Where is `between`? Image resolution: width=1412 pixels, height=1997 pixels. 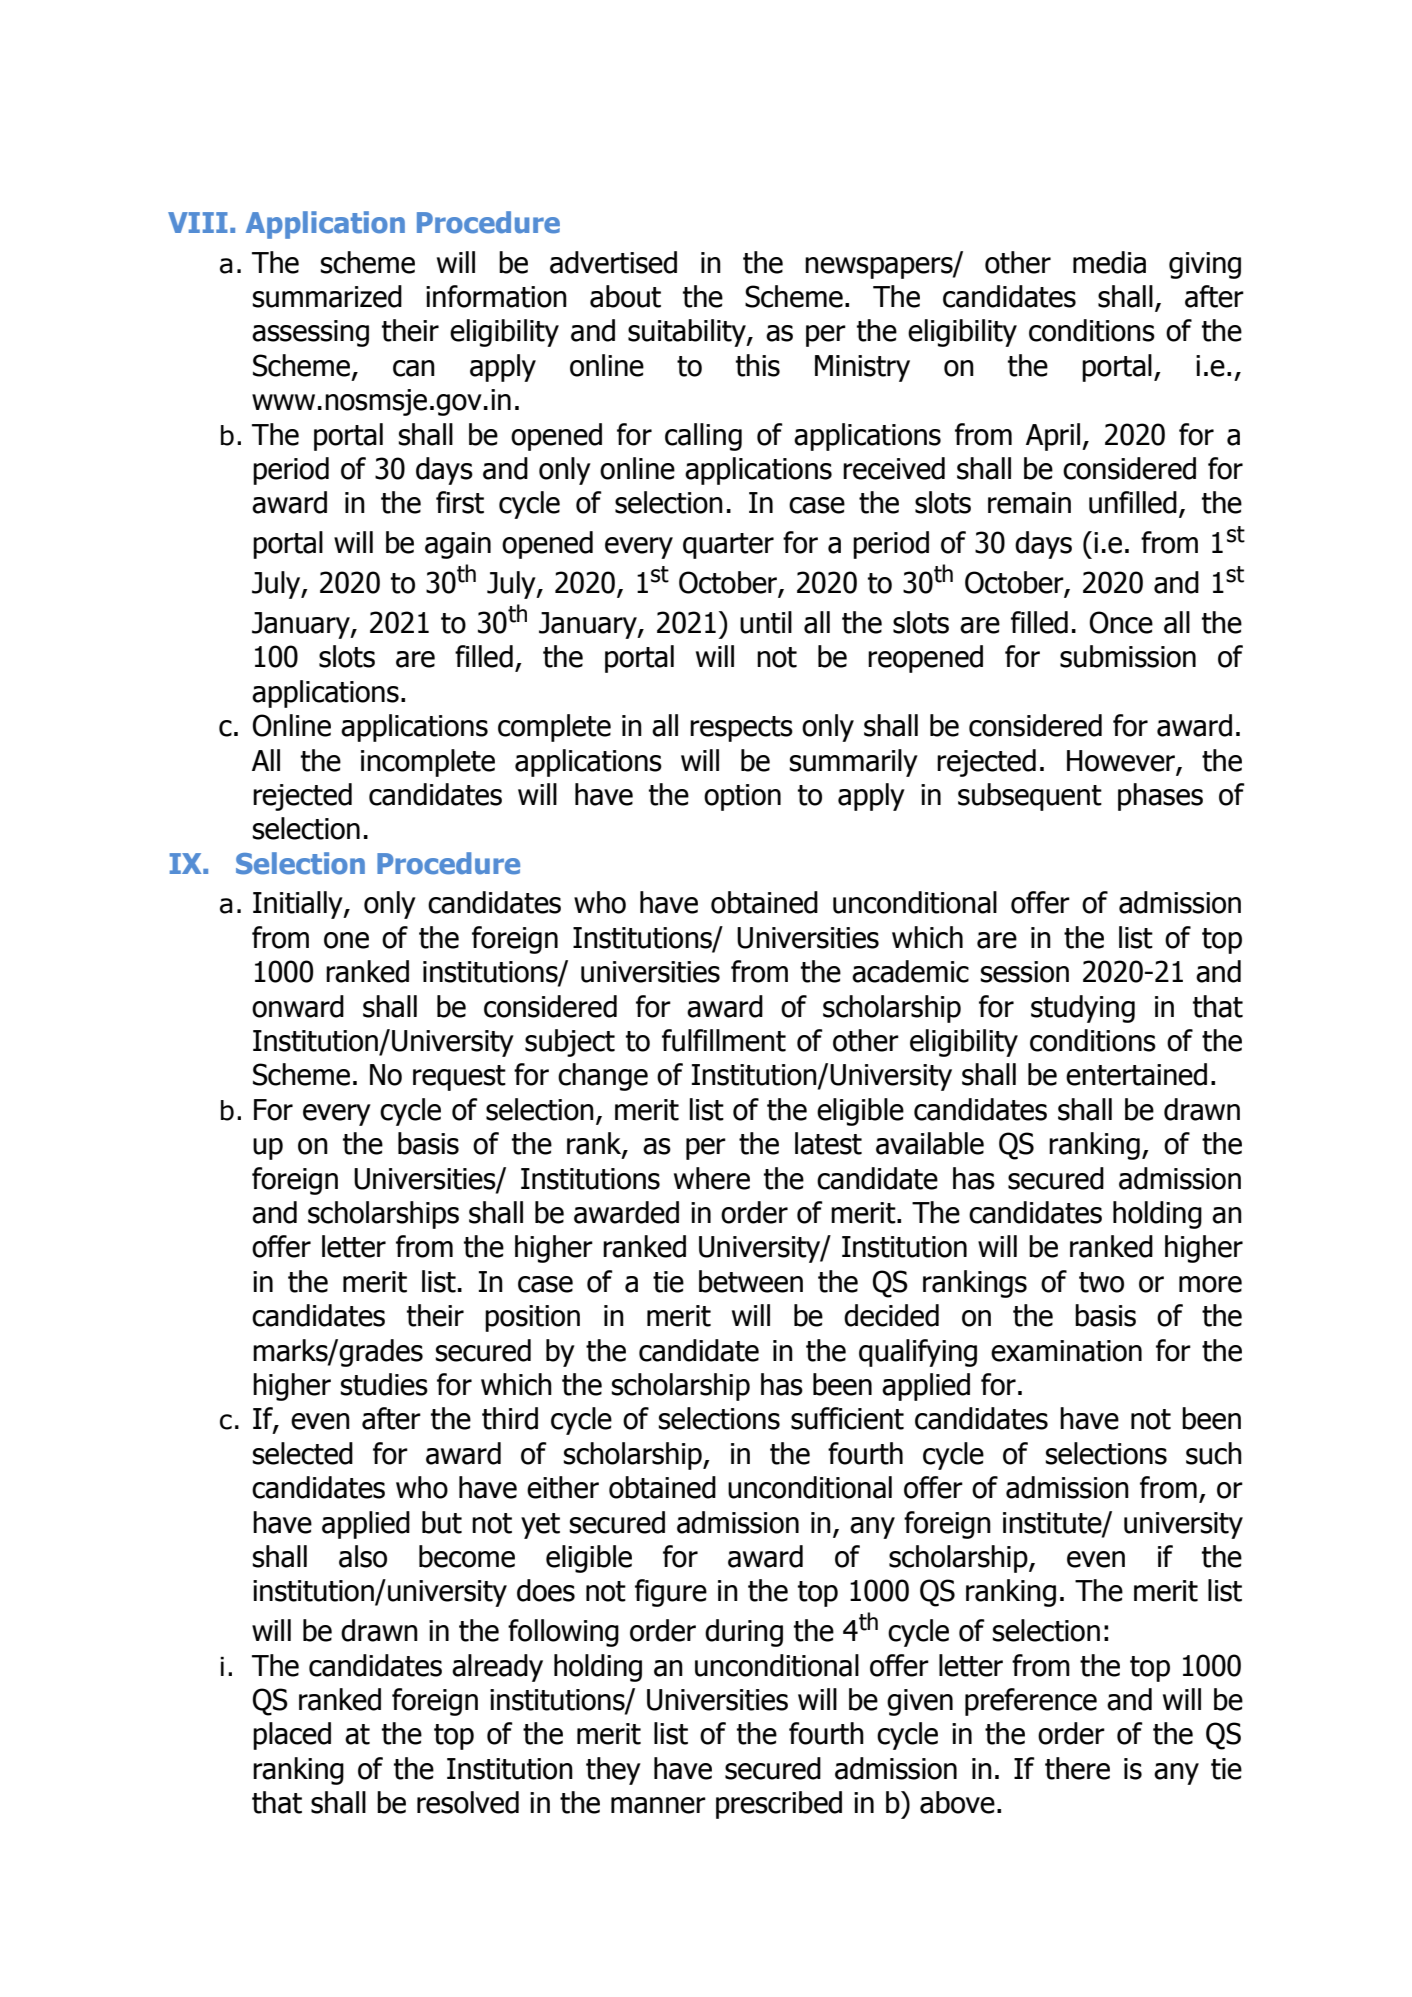 between is located at coordinates (751, 1281).
